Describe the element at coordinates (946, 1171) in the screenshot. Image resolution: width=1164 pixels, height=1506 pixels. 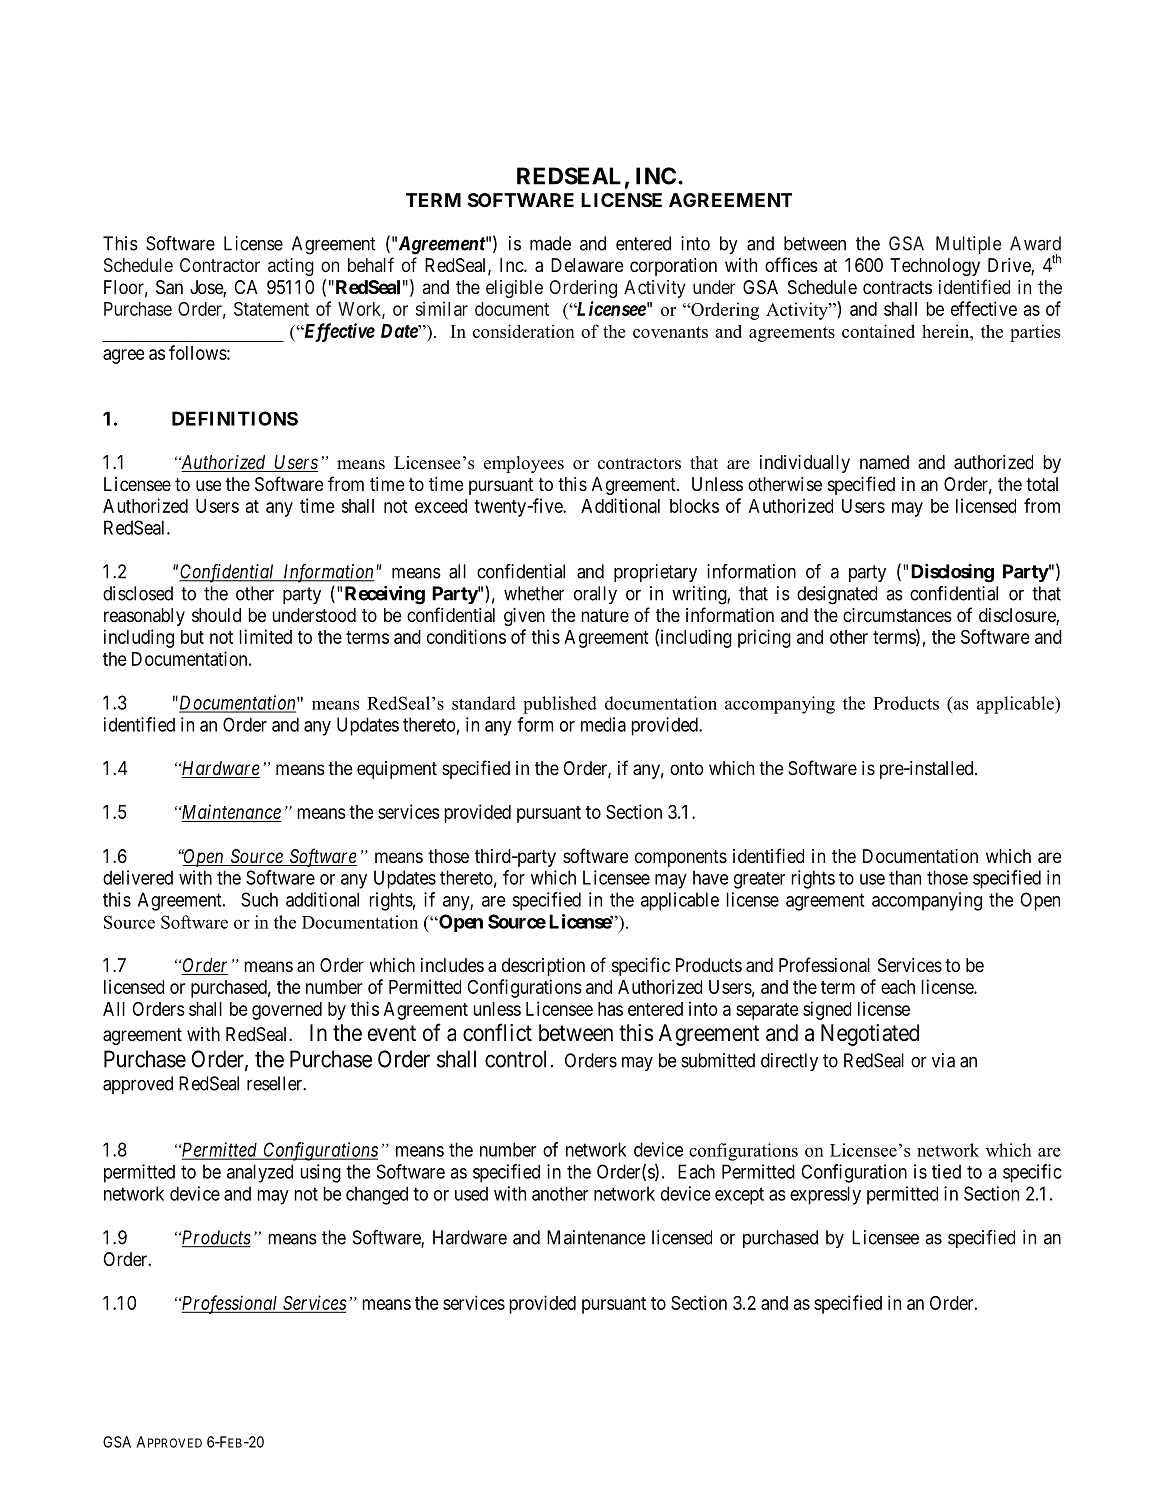
I see `tied` at that location.
